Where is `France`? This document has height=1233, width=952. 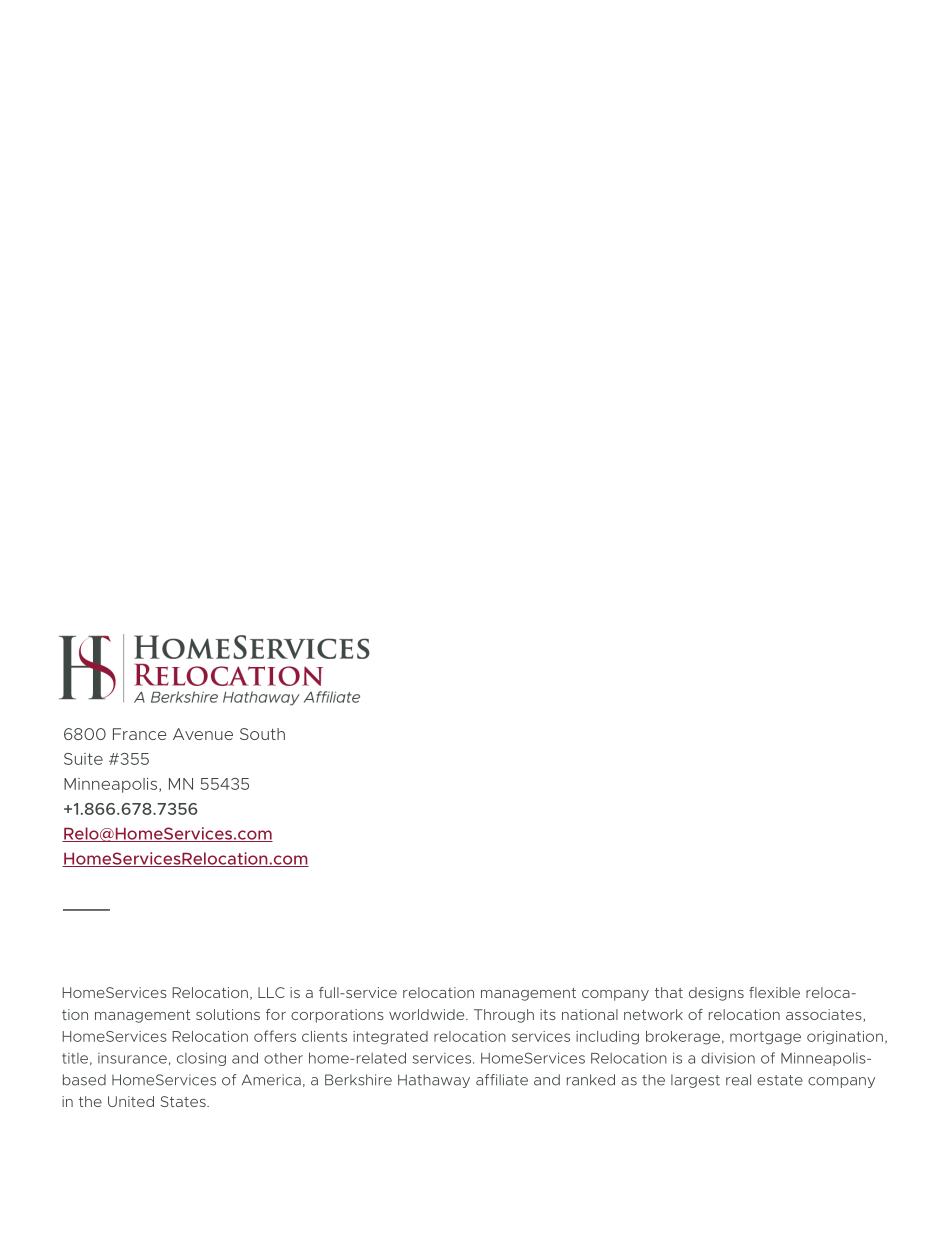 France is located at coordinates (140, 734).
